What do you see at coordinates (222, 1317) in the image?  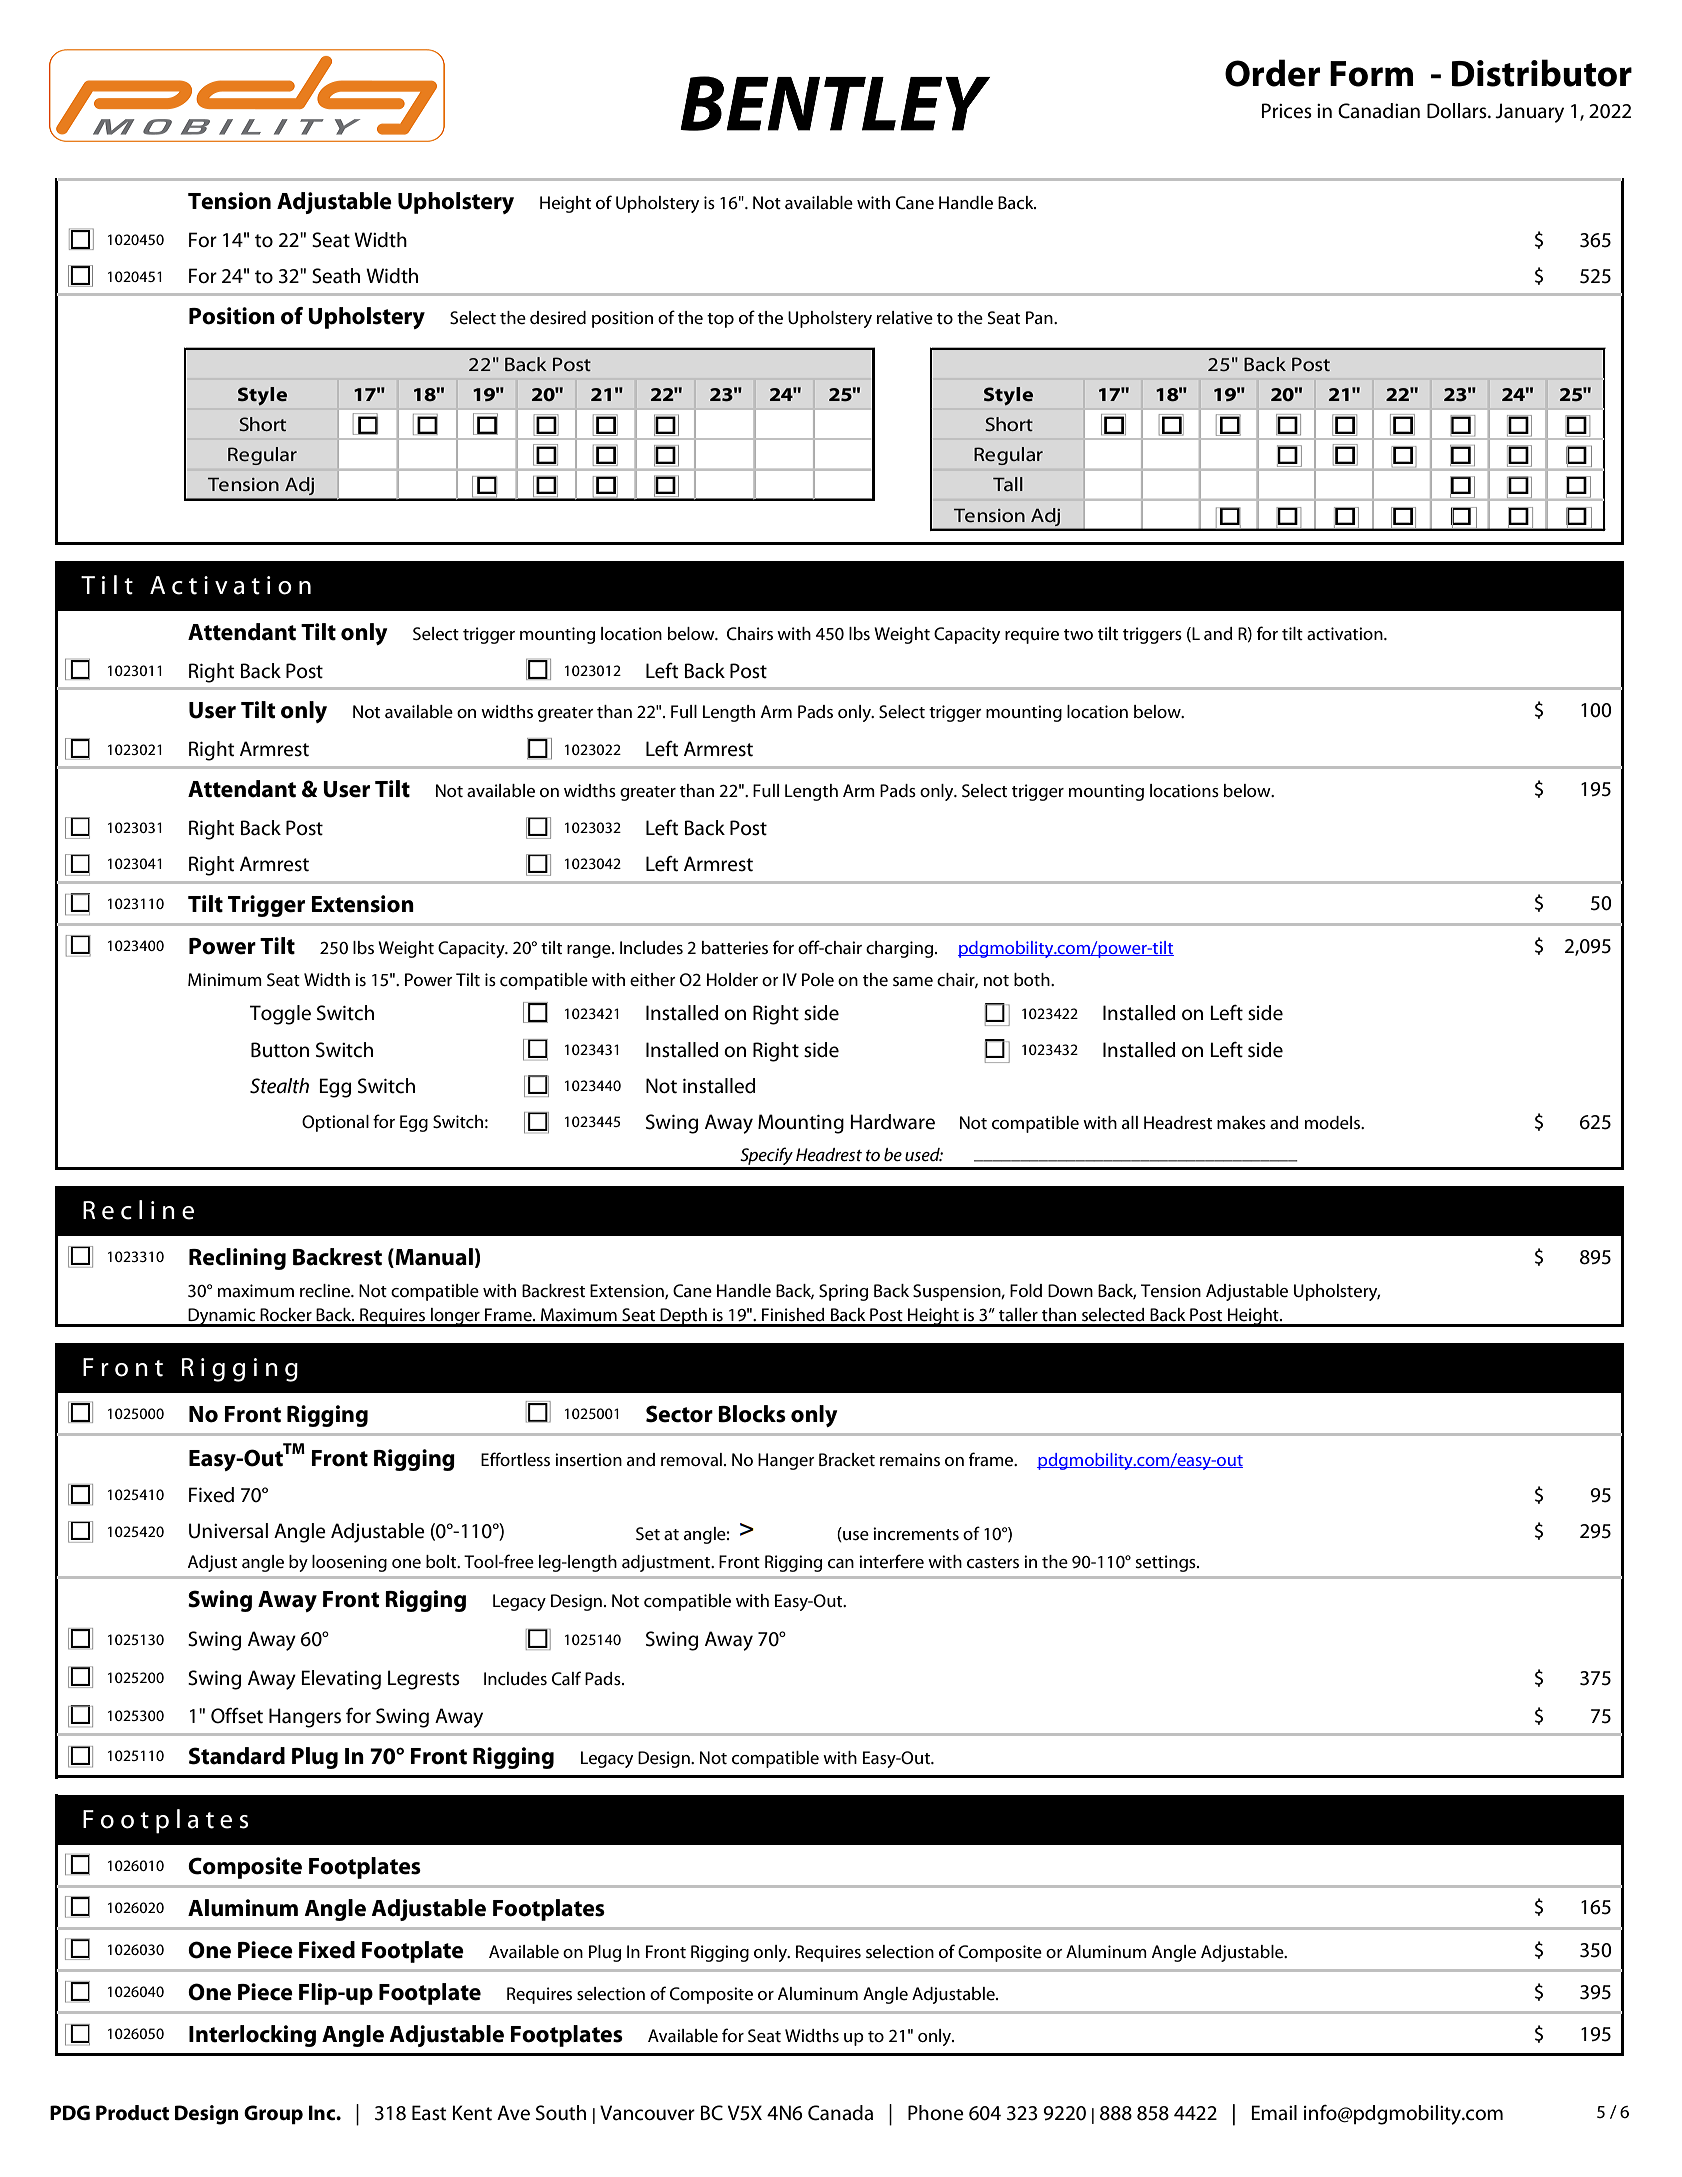 I see `Dynamic` at bounding box center [222, 1317].
